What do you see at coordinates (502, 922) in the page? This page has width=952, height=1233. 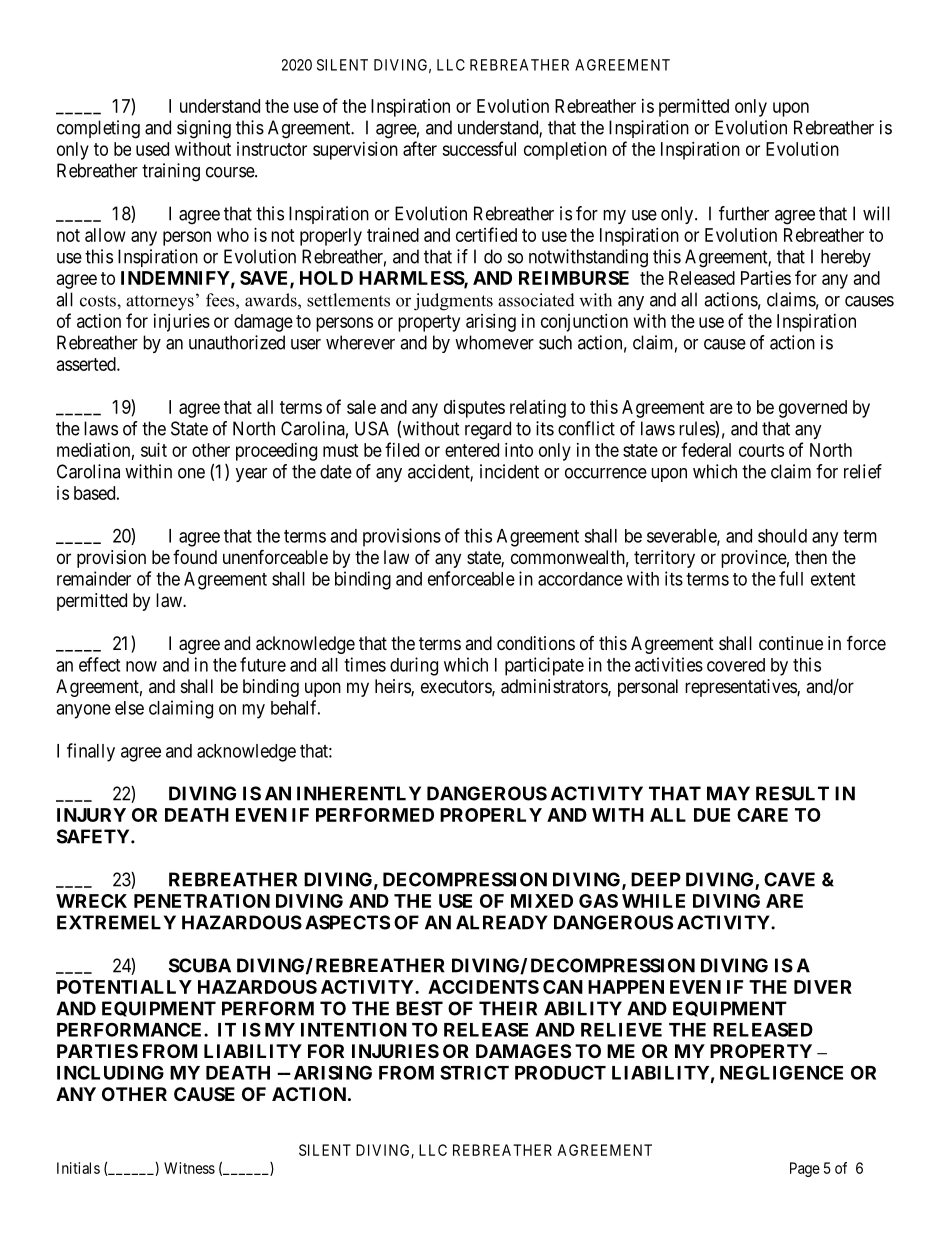 I see `ALREADY` at bounding box center [502, 922].
